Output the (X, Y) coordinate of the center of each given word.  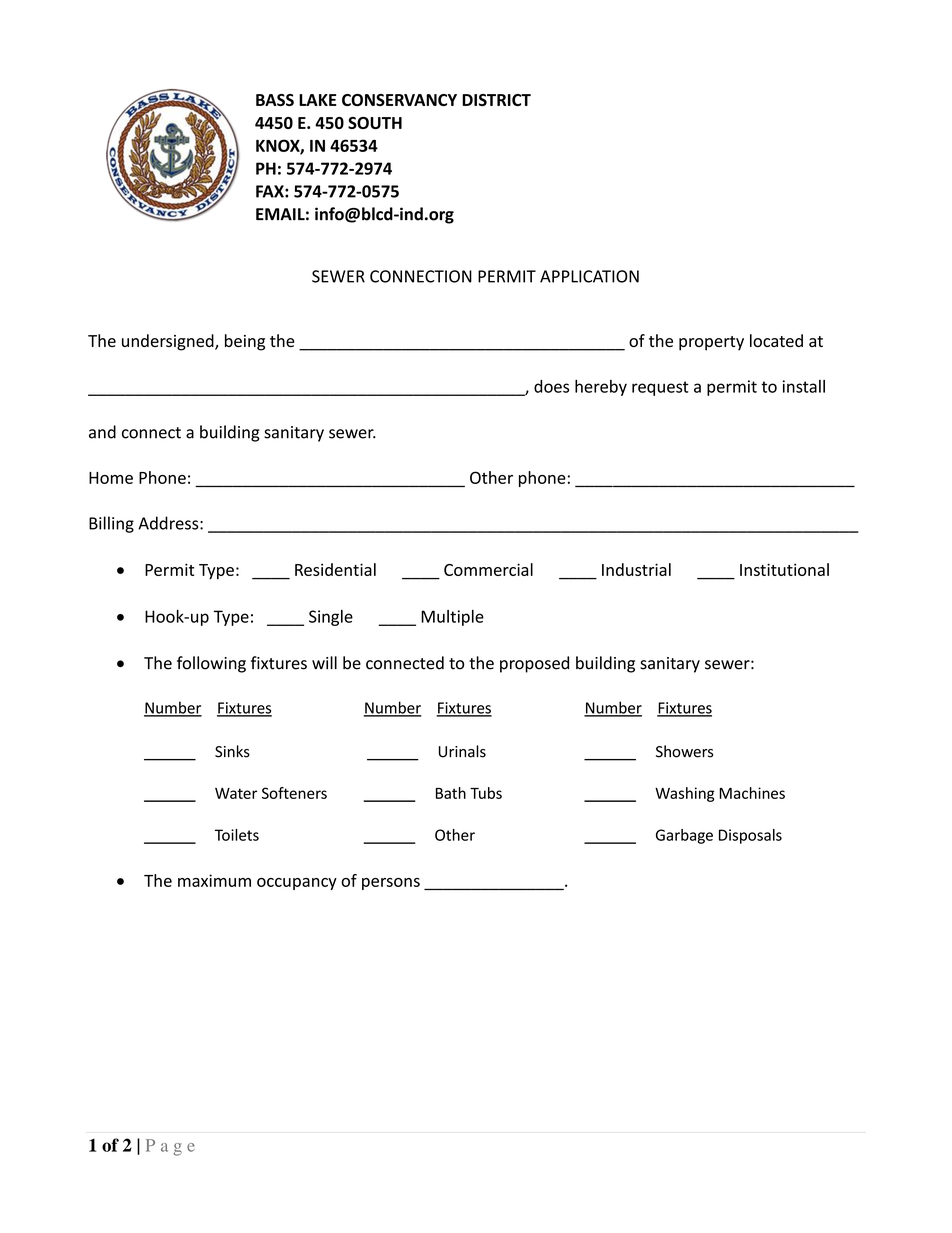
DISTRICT (496, 100)
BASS (275, 100)
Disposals (750, 836)
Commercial (488, 569)
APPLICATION (589, 276)
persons (391, 884)
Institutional (784, 569)
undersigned (169, 342)
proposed (534, 664)
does (551, 386)
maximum (214, 880)
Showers (685, 751)
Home (111, 478)
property (711, 343)
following (211, 664)
